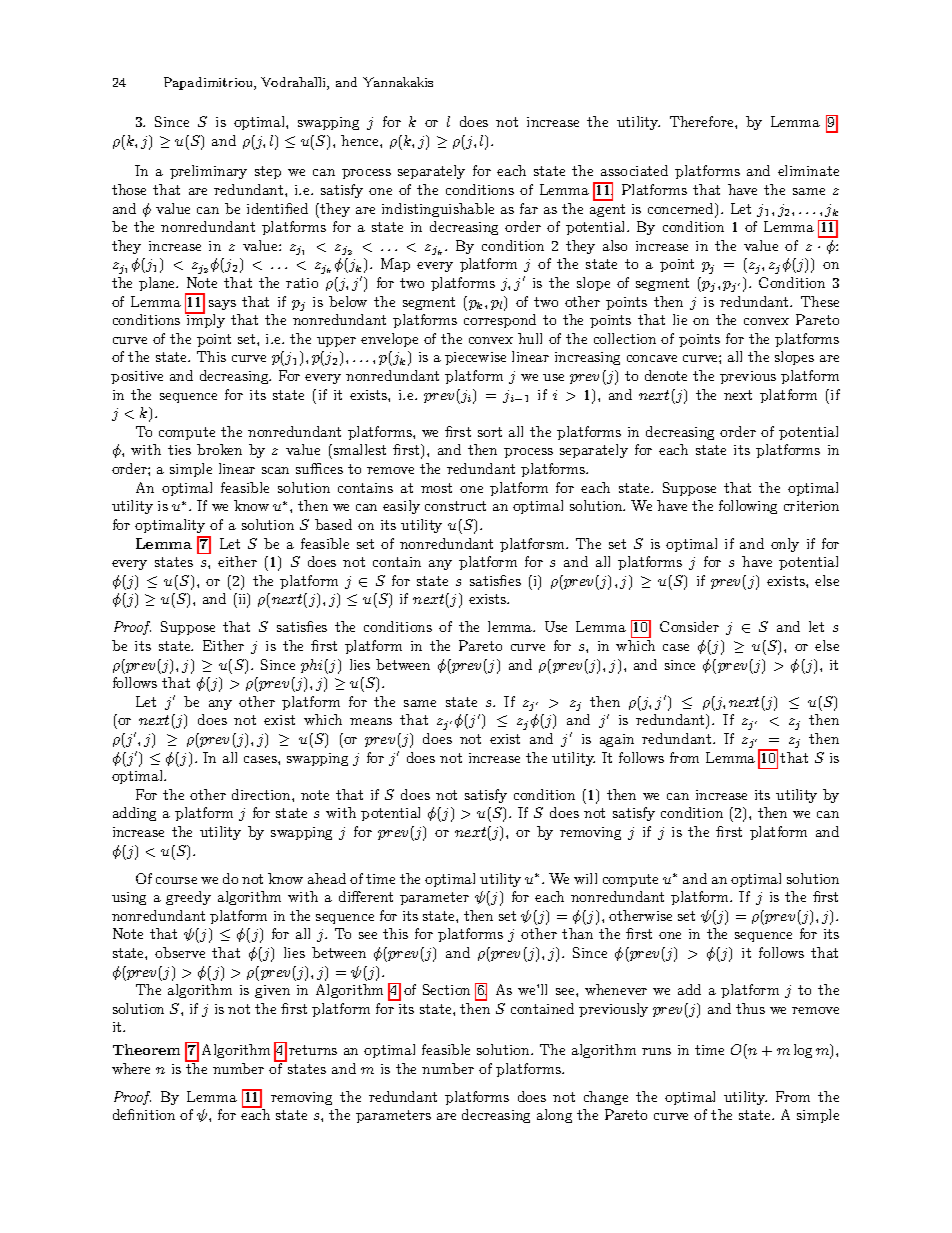 The width and height of the document is (952, 1233). Describe the element at coordinates (333, 524) in the document. I see `based` at that location.
